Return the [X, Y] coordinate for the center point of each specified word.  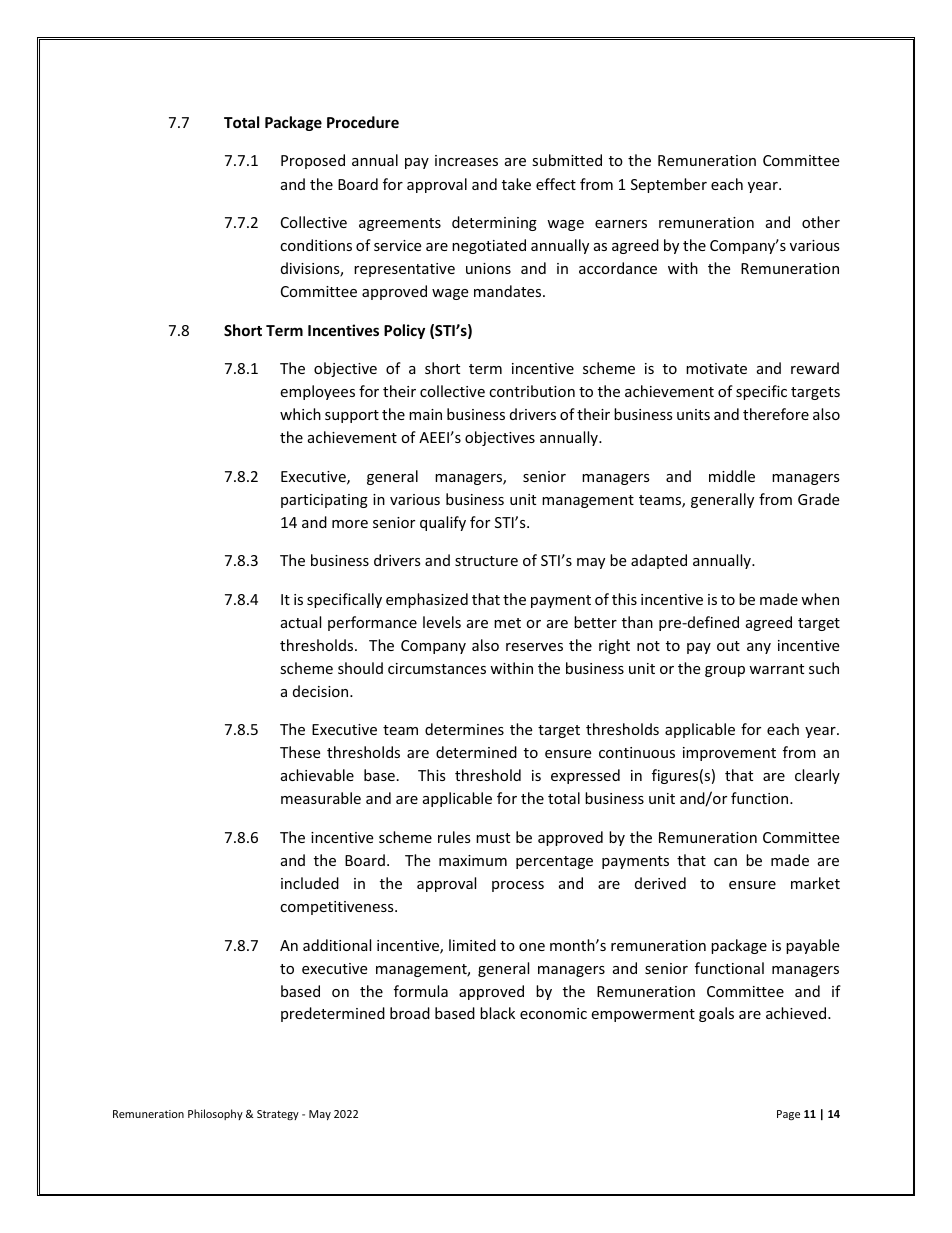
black [497, 1013]
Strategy [278, 1115]
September [669, 185]
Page [788, 1115]
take [516, 184]
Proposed [313, 161]
